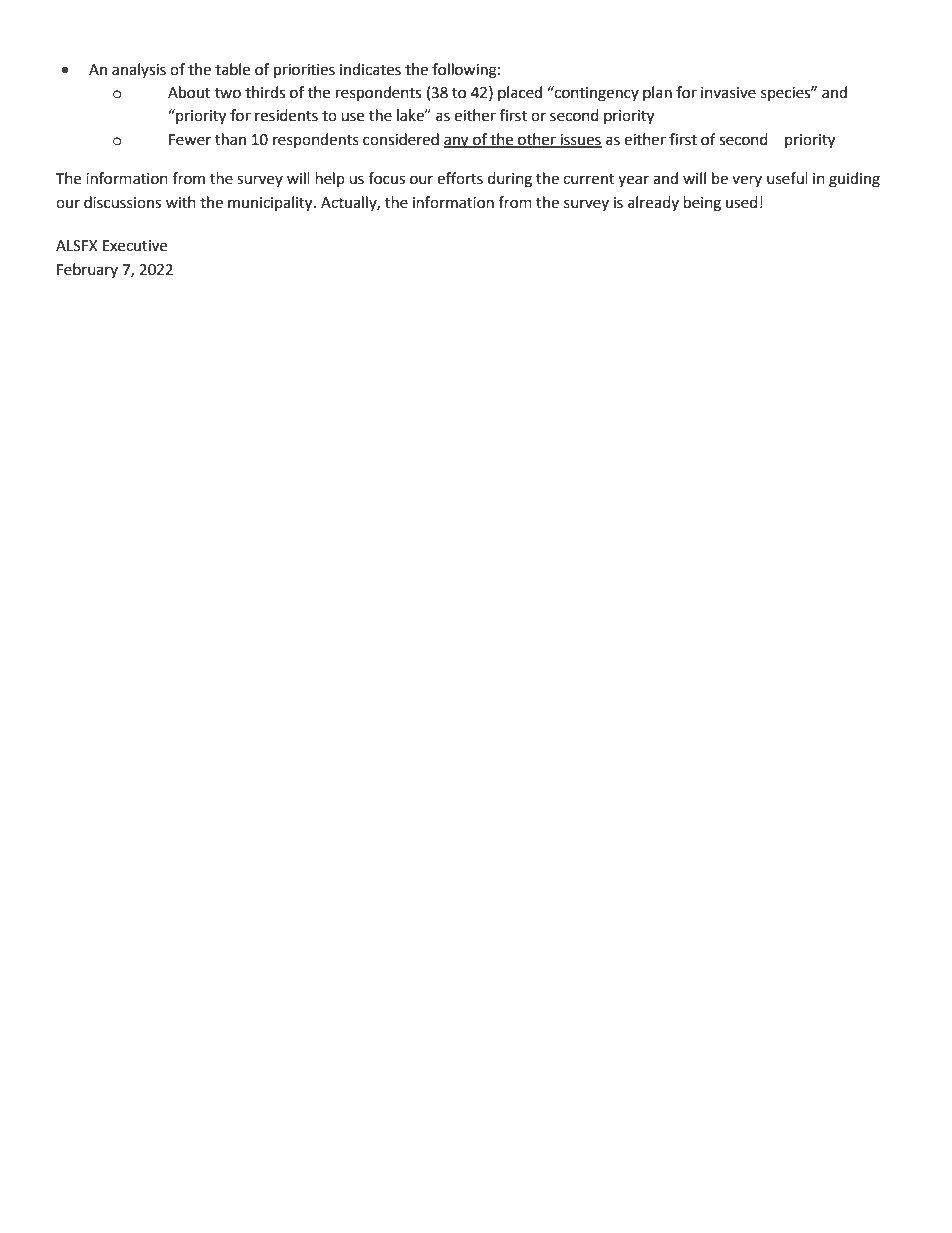 The width and height of the image is (952, 1233). Describe the element at coordinates (728, 93) in the image. I see `invasive` at that location.
